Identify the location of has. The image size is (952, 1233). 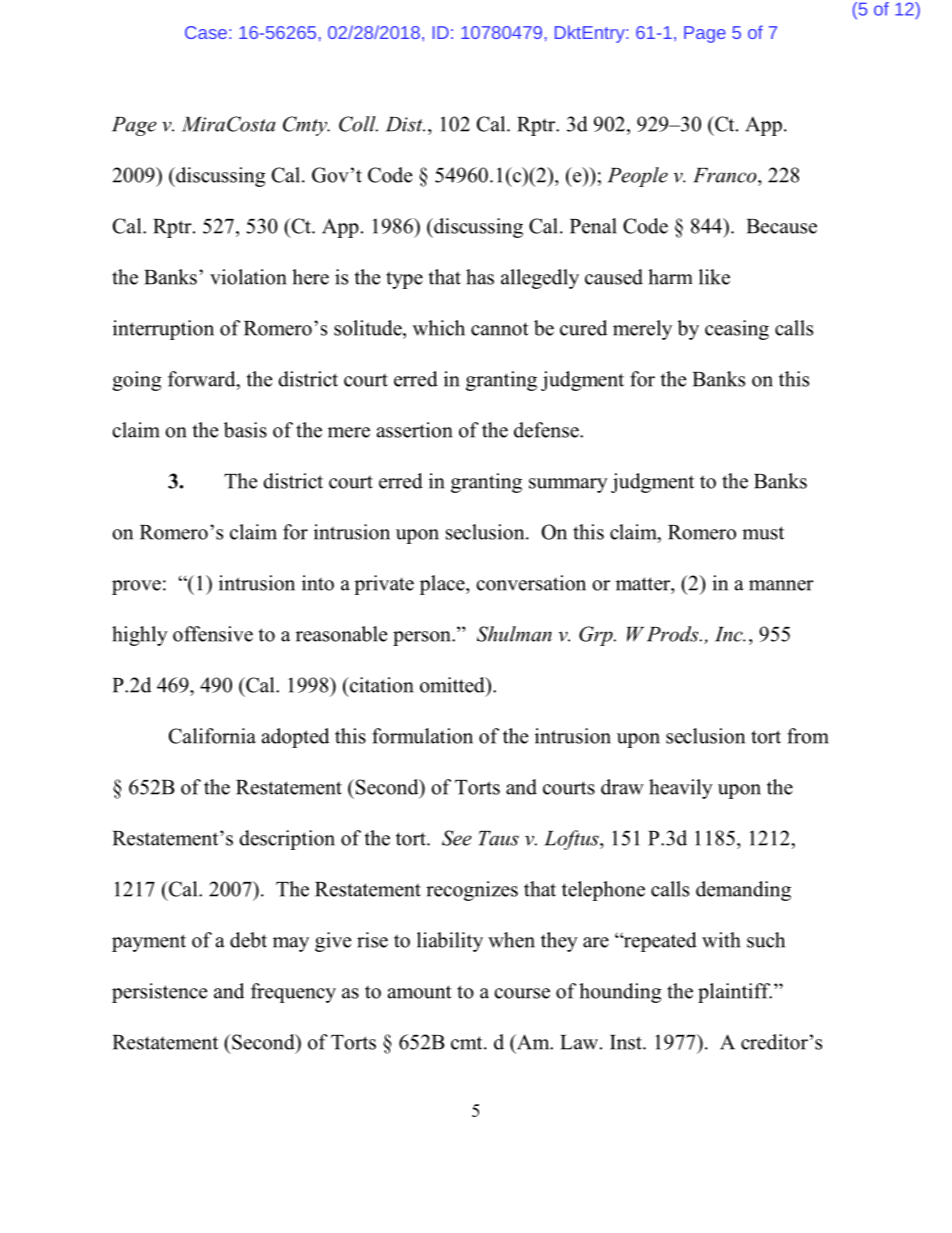
(480, 277).
